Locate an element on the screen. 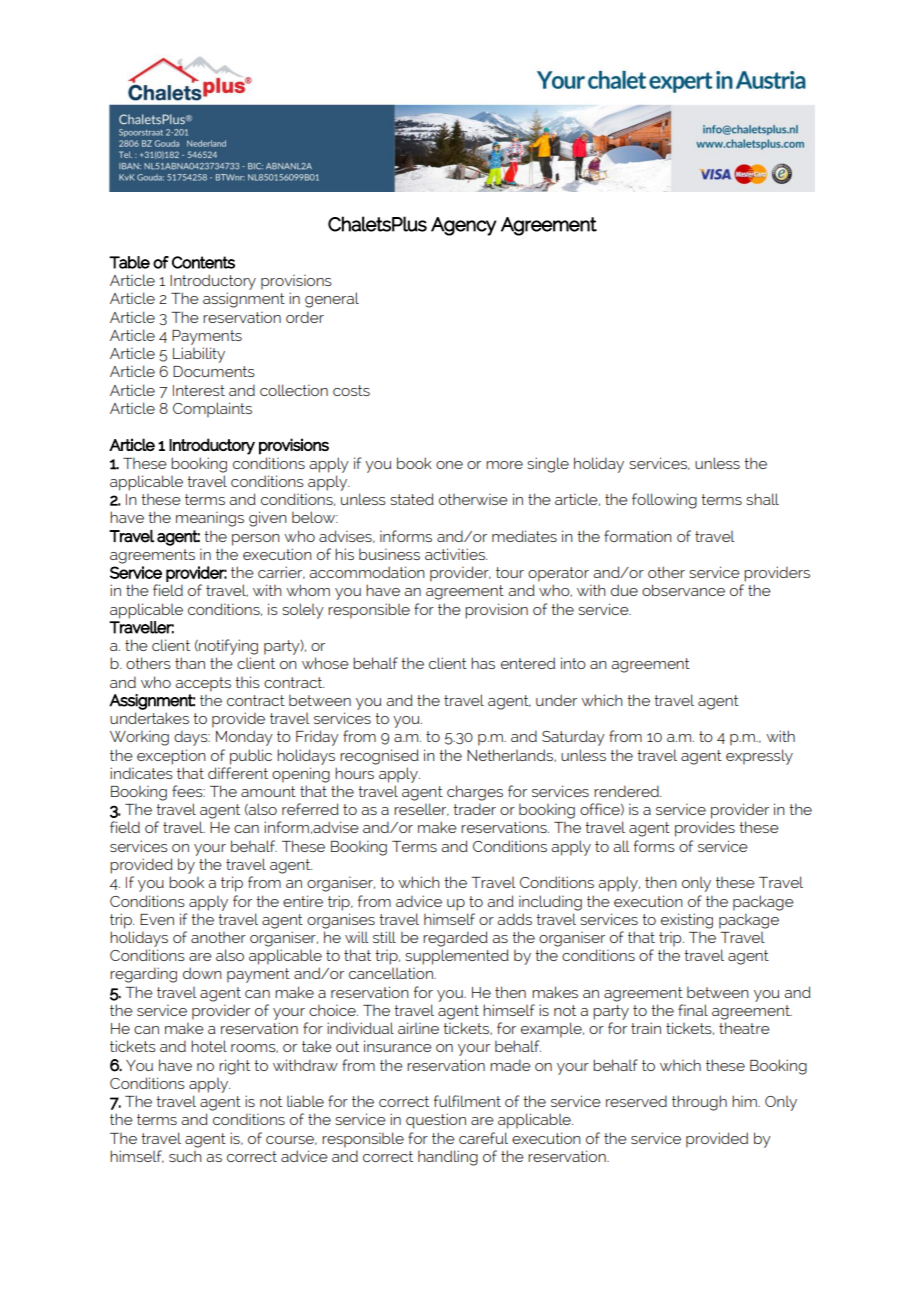  Agency is located at coordinates (464, 226).
